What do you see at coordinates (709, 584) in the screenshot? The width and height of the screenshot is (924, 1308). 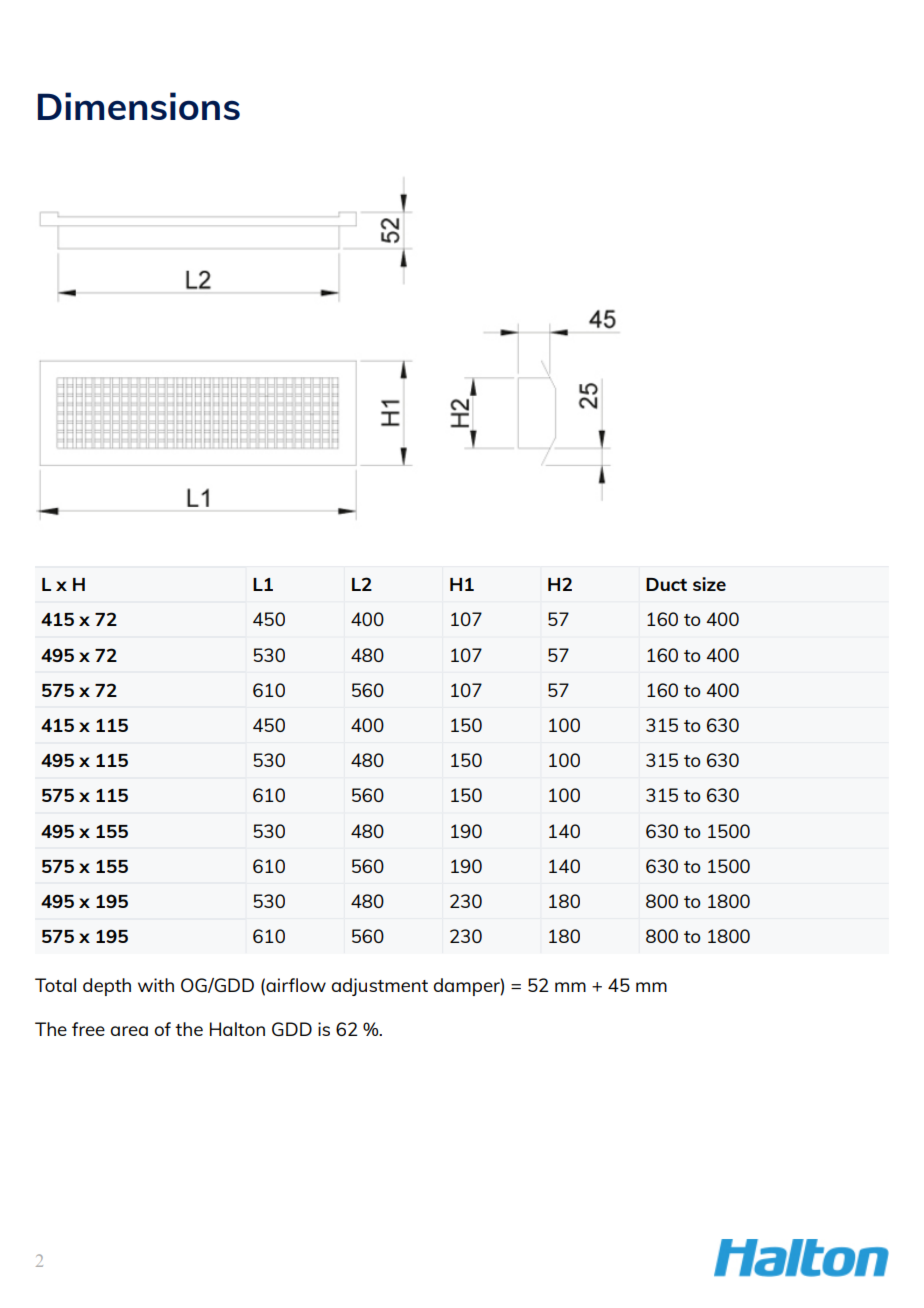 I see `size` at bounding box center [709, 584].
